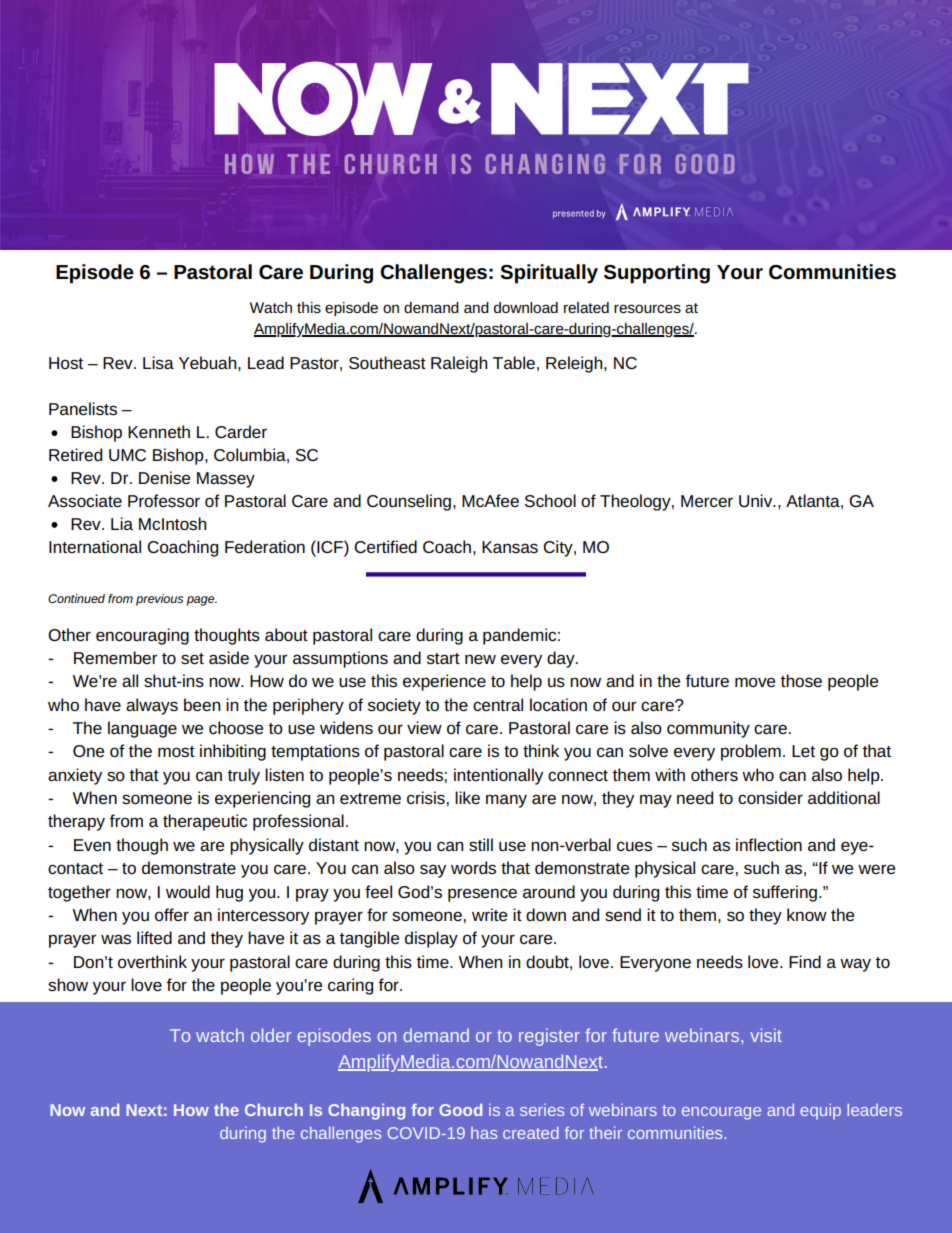 The height and width of the screenshot is (1233, 952). What do you see at coordinates (657, 274) in the screenshot?
I see `Supporting` at bounding box center [657, 274].
